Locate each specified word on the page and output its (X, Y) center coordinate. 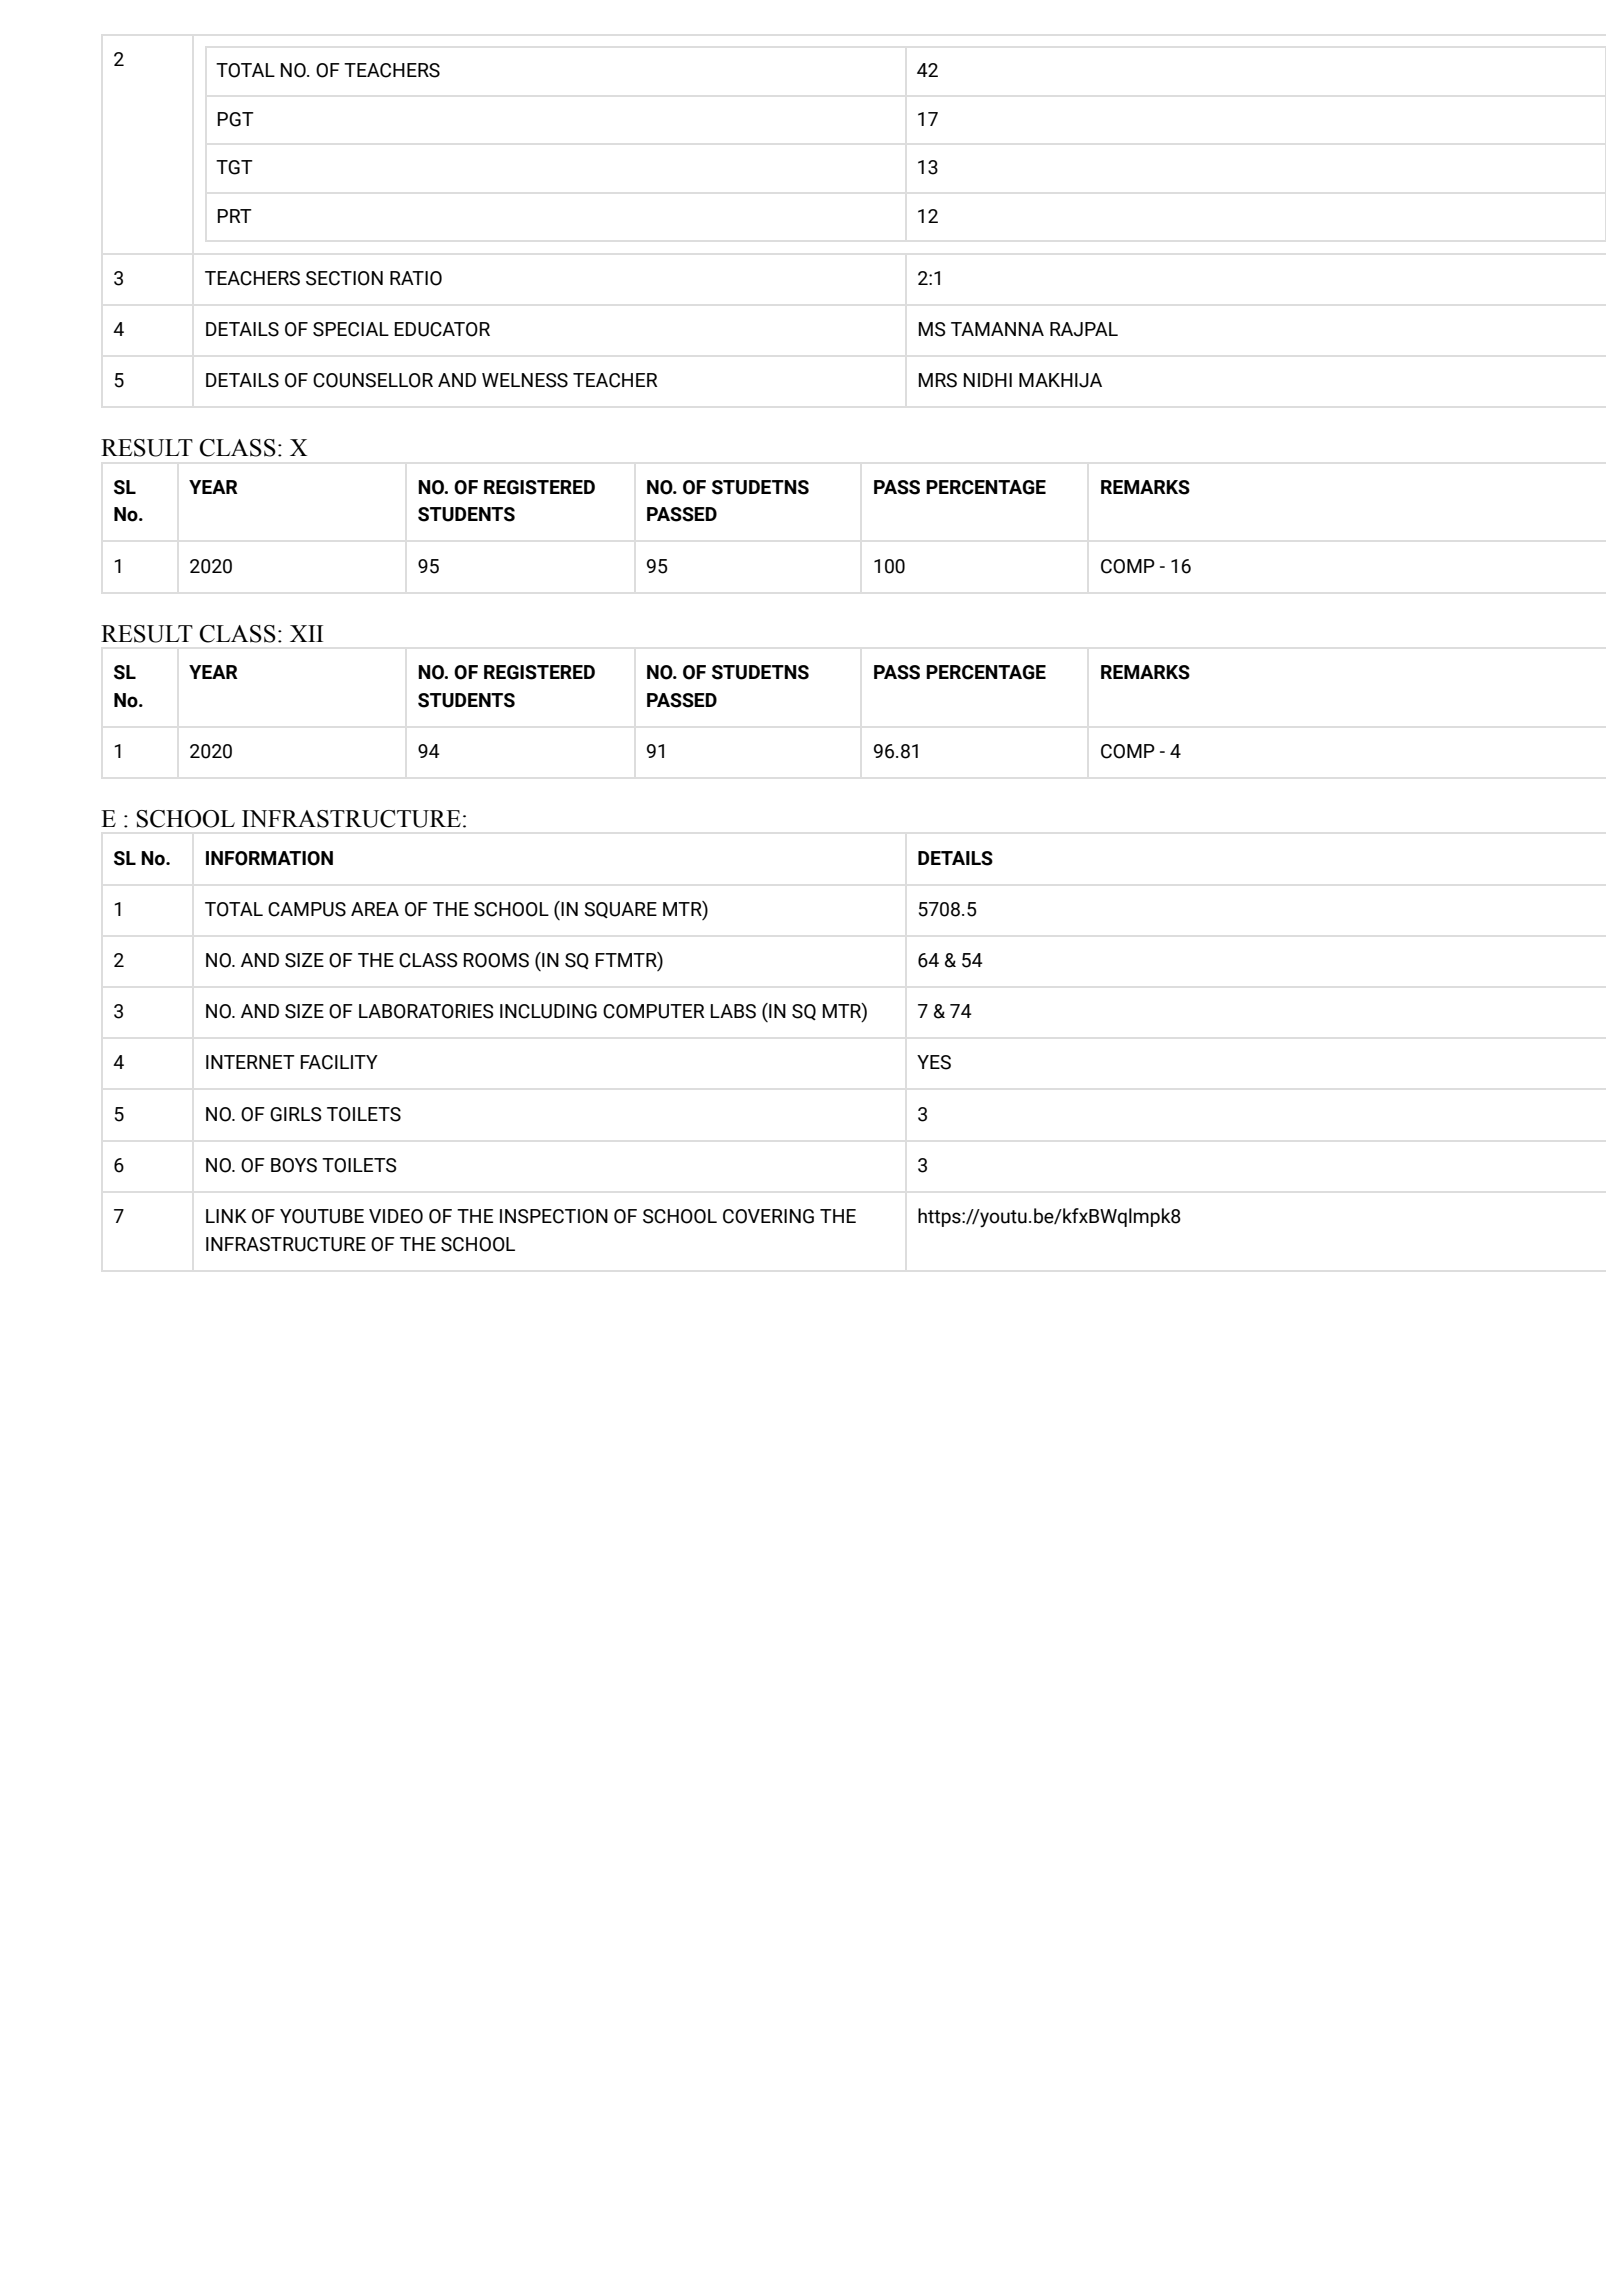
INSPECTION (554, 1216)
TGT (234, 167)
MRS (937, 380)
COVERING (768, 1216)
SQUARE (620, 910)
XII (306, 633)
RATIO (416, 278)
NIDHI (987, 380)
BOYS (294, 1165)
